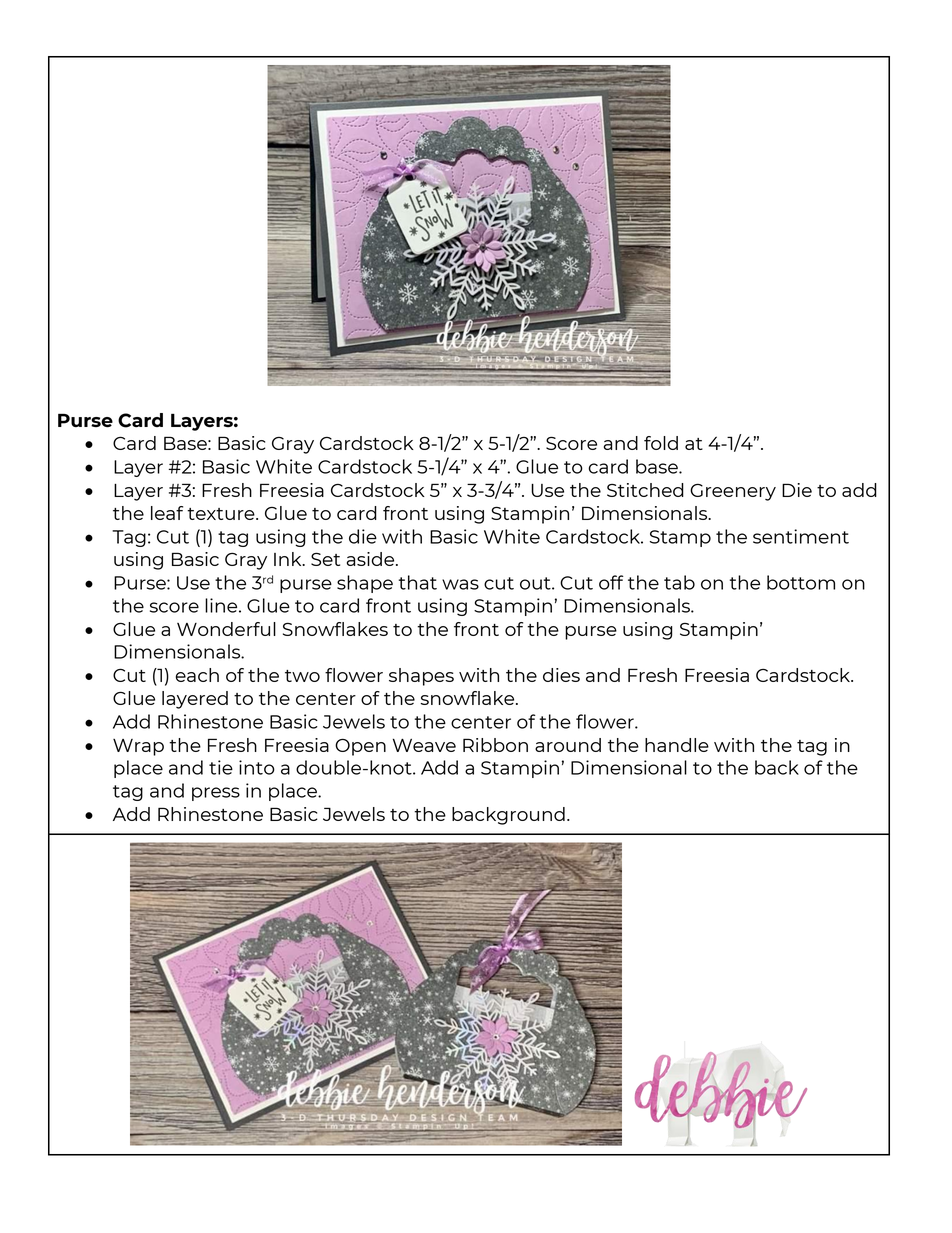 This screenshot has height=1233, width=952. Describe the element at coordinates (561, 675) in the screenshot. I see `dies` at that location.
